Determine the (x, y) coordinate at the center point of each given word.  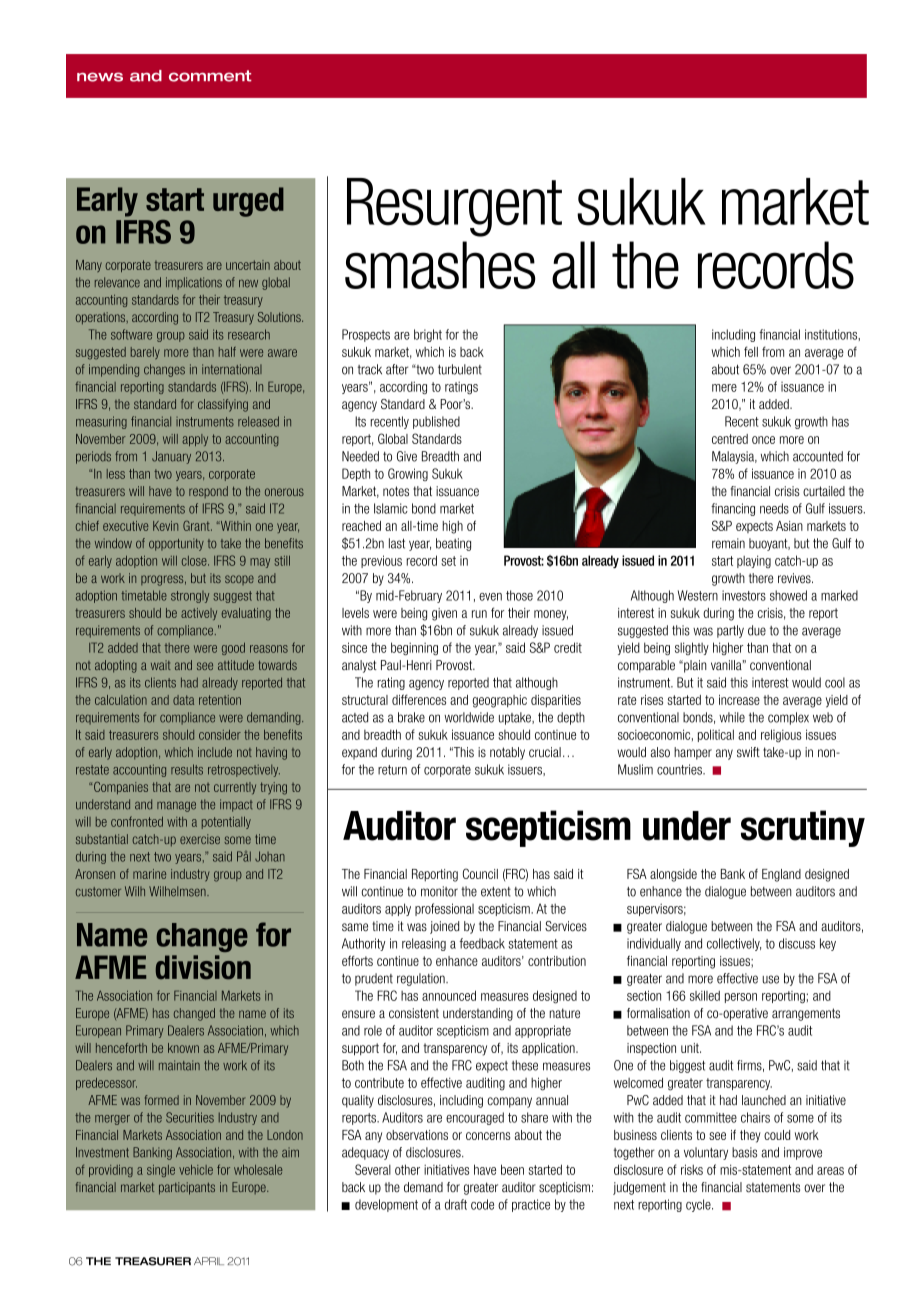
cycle (699, 1205)
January (171, 457)
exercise (200, 839)
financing (733, 509)
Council (480, 873)
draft (456, 1204)
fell (751, 351)
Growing (408, 474)
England (781, 875)
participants (187, 1188)
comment (210, 76)
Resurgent (454, 207)
